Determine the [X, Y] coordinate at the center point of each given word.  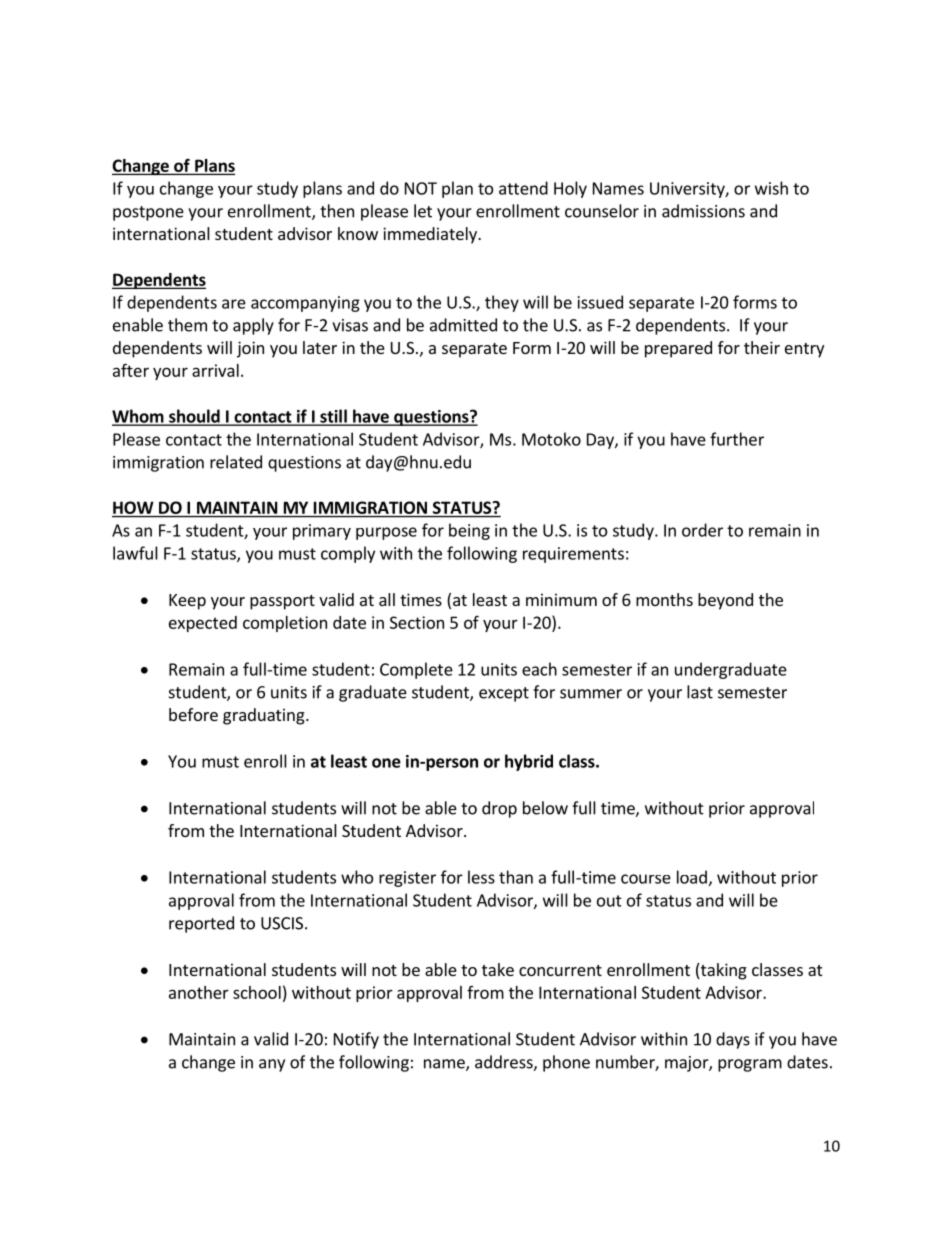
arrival [215, 370]
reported [201, 924]
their [762, 347]
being [469, 531]
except [504, 694]
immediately [431, 235]
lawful [135, 553]
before [193, 714]
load [692, 877]
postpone [148, 213]
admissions [703, 211]
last [700, 692]
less [481, 877]
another [199, 992]
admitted [463, 325]
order [702, 530]
